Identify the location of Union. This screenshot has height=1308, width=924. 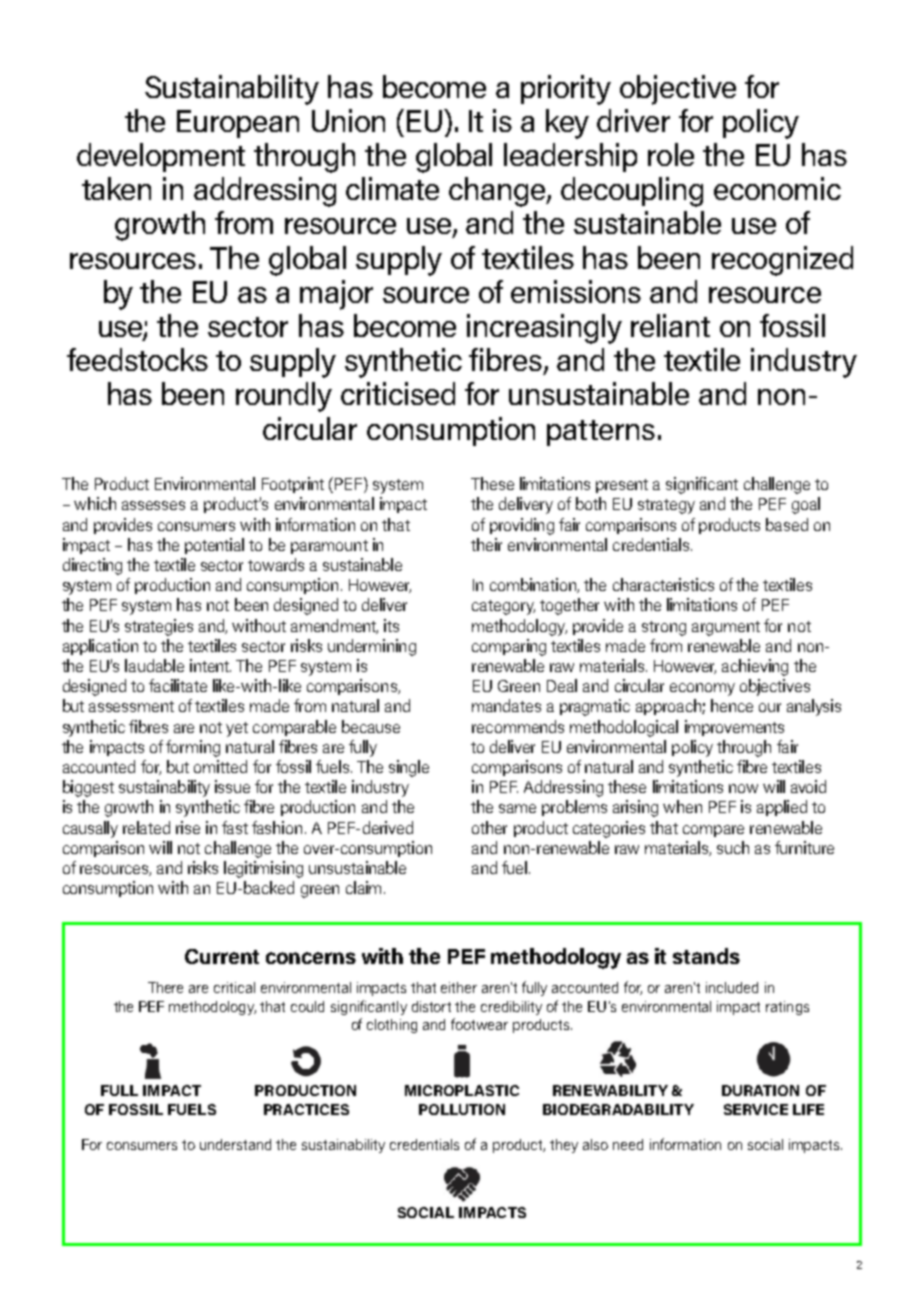
(348, 120).
